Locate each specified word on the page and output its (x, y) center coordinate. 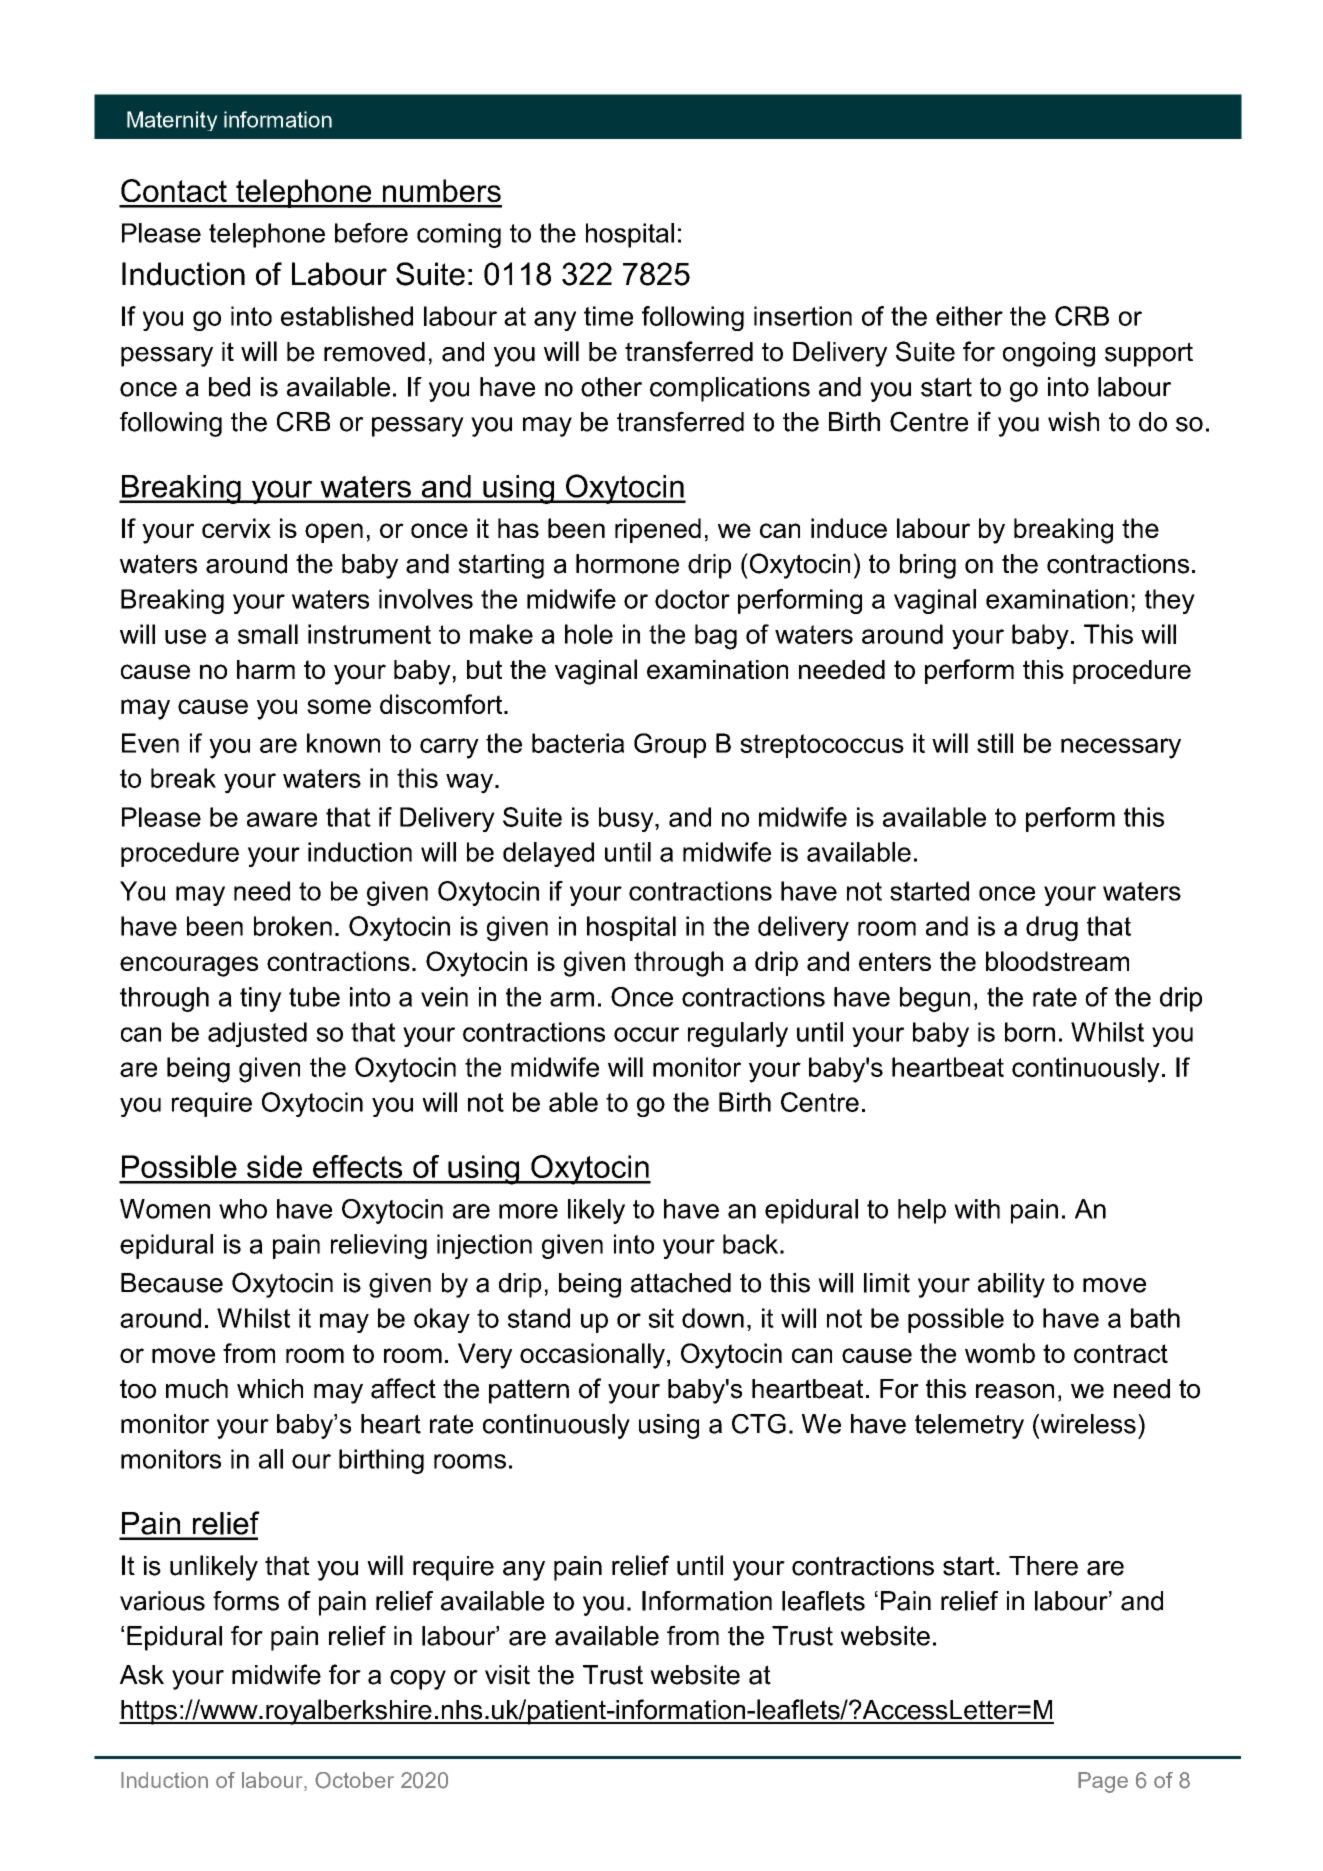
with (977, 1209)
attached (681, 1283)
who (243, 1209)
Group (670, 745)
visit (507, 1675)
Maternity (172, 121)
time (608, 316)
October (354, 1780)
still (995, 743)
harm (266, 669)
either (969, 316)
